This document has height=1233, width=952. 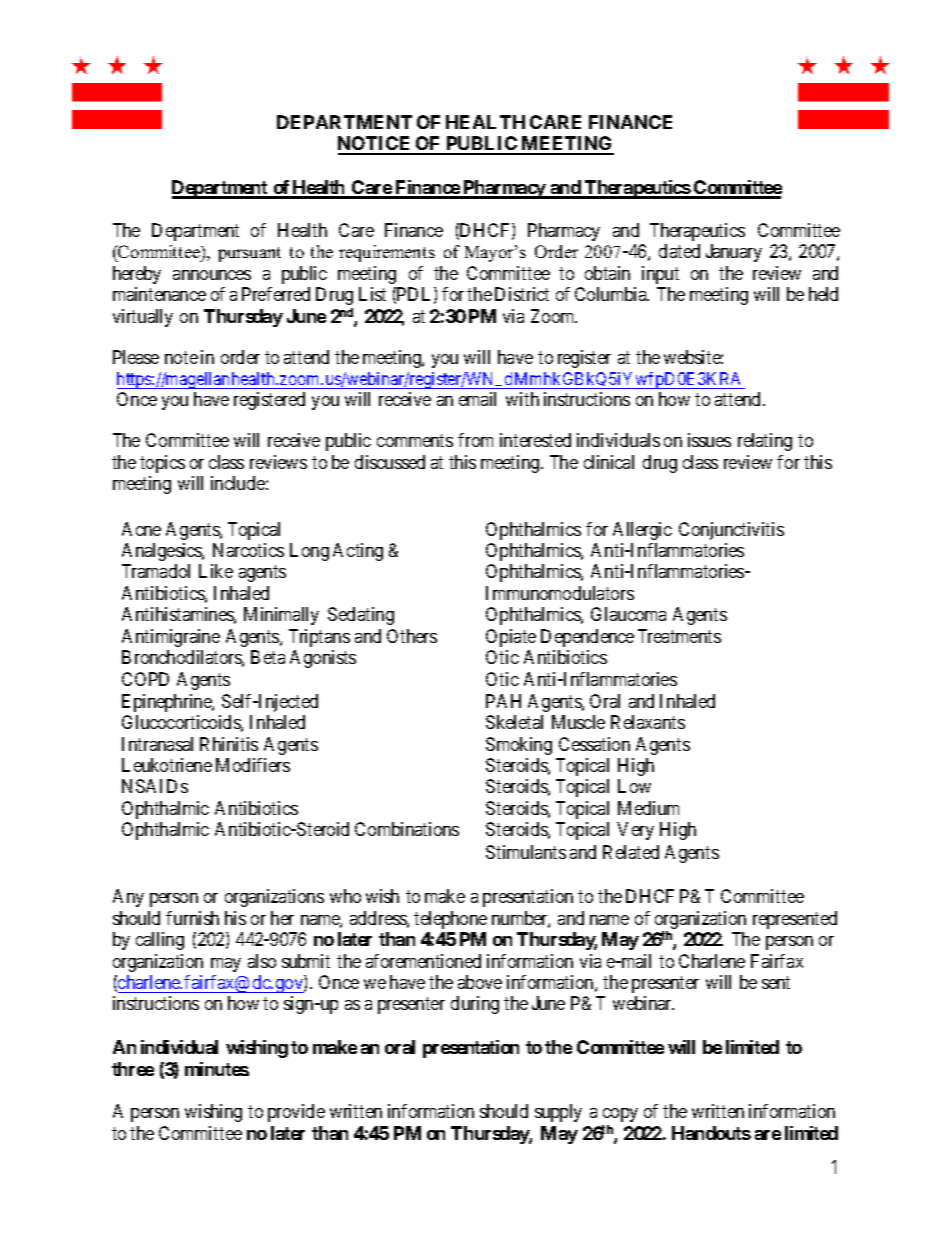 I want to click on Relaxants, so click(x=648, y=722).
